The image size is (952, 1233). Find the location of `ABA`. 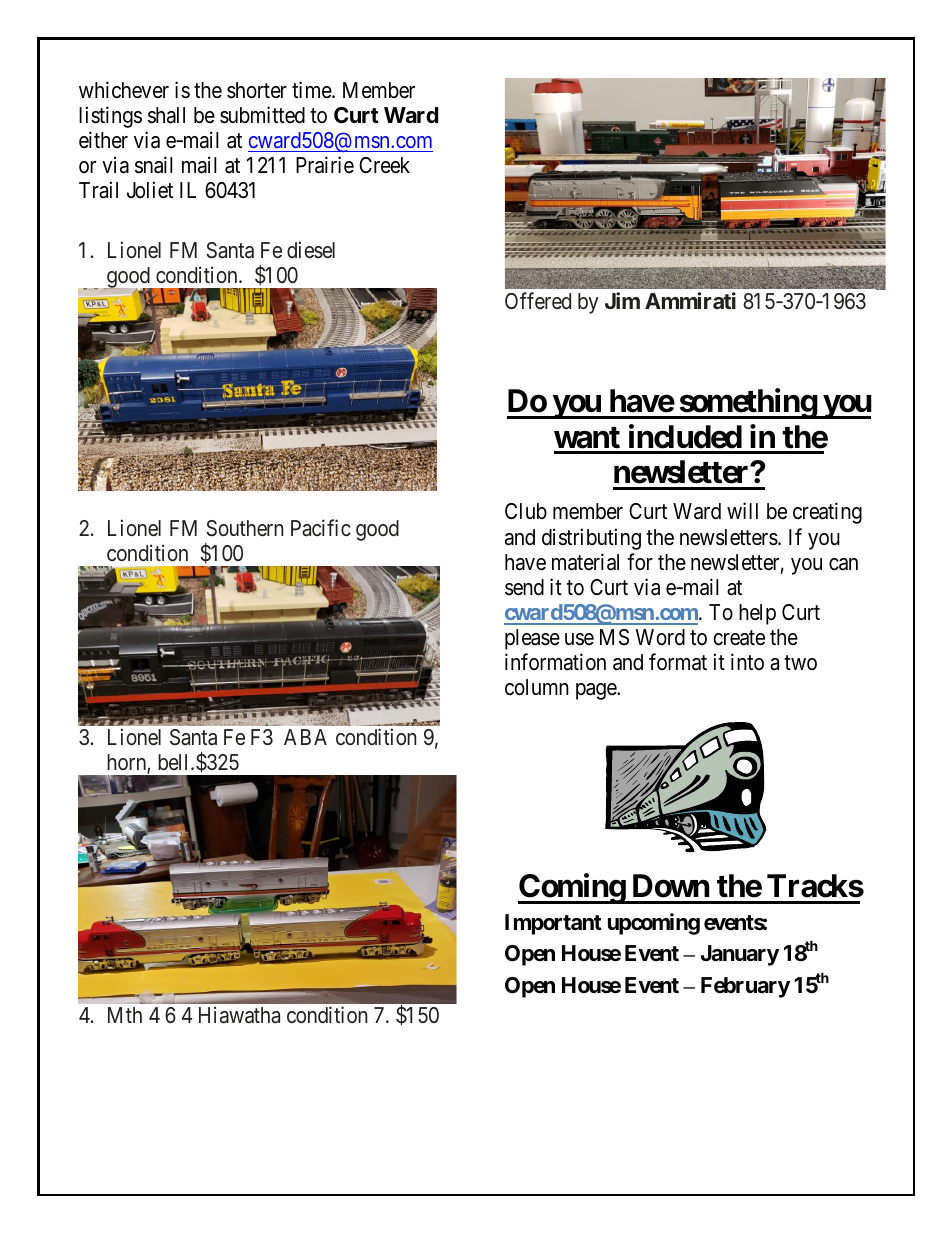

ABA is located at coordinates (305, 737).
